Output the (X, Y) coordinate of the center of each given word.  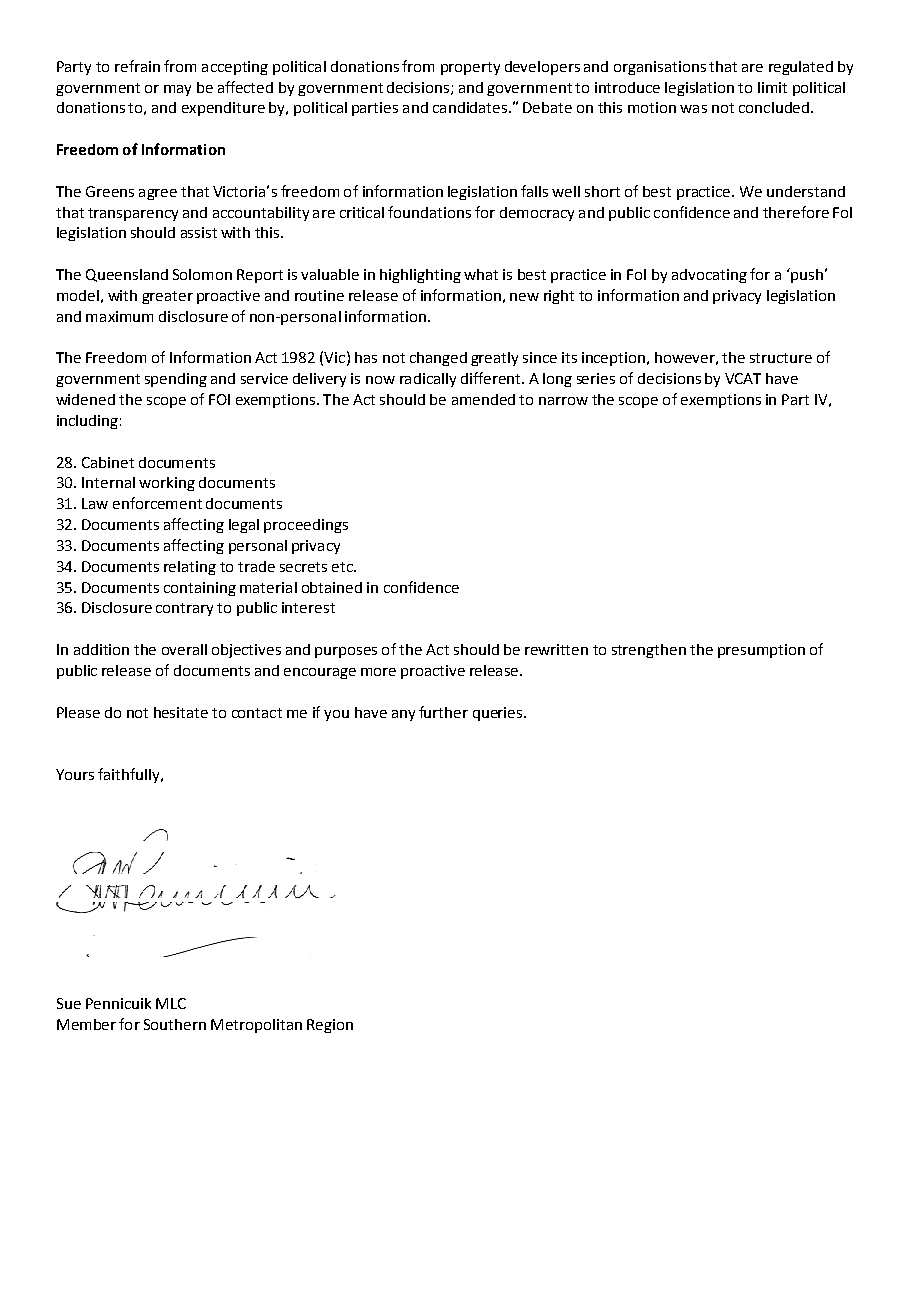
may (177, 90)
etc (343, 567)
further (443, 712)
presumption (761, 651)
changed (438, 359)
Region (330, 1026)
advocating (709, 276)
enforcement (157, 503)
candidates (470, 107)
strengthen (649, 651)
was (693, 109)
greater (167, 297)
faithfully (130, 775)
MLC (171, 1003)
